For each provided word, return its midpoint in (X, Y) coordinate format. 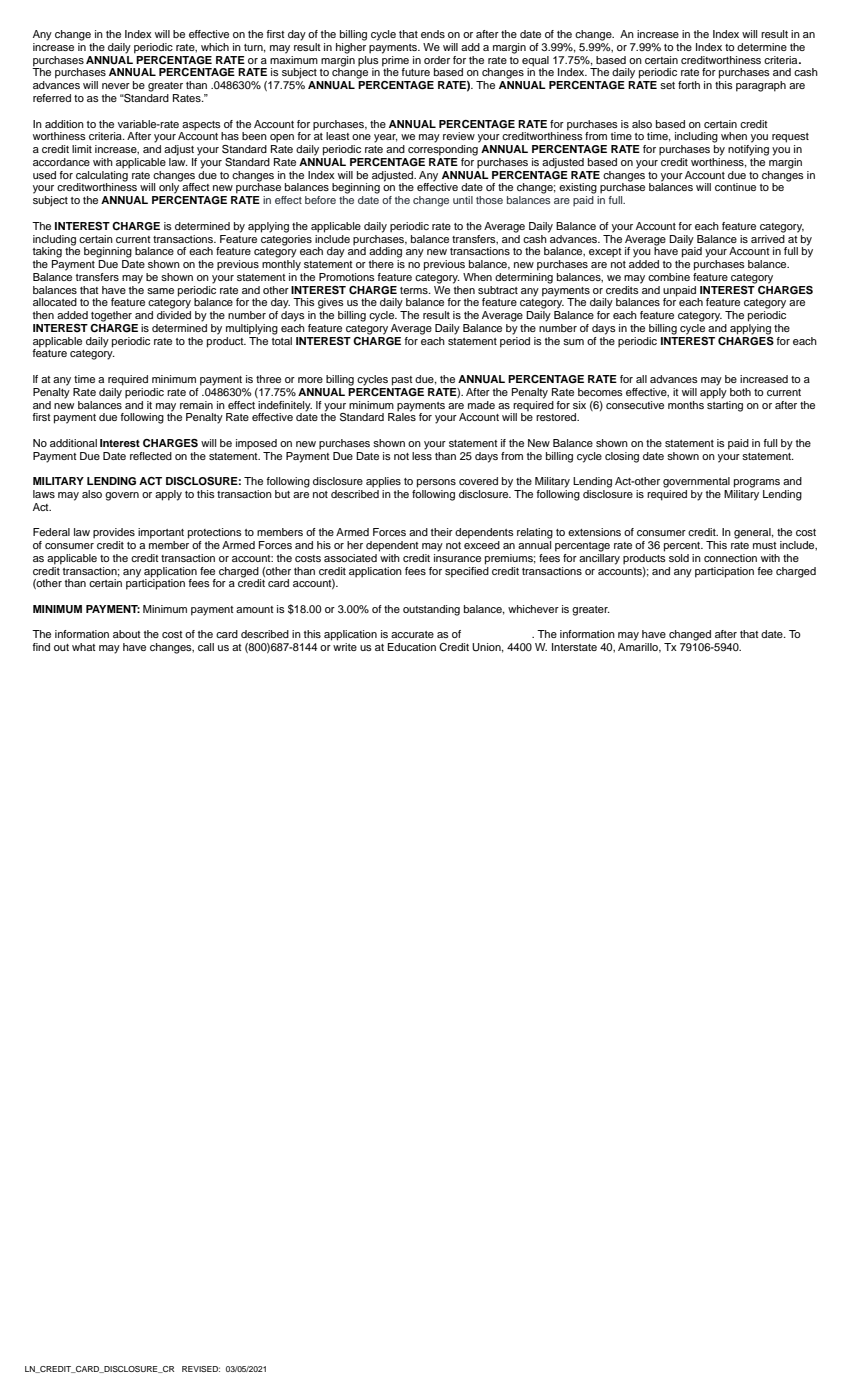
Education (412, 647)
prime (395, 60)
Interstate (574, 647)
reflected (151, 456)
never (116, 86)
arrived (768, 237)
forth (689, 85)
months (686, 405)
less (422, 454)
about (127, 634)
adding (385, 252)
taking (47, 252)
